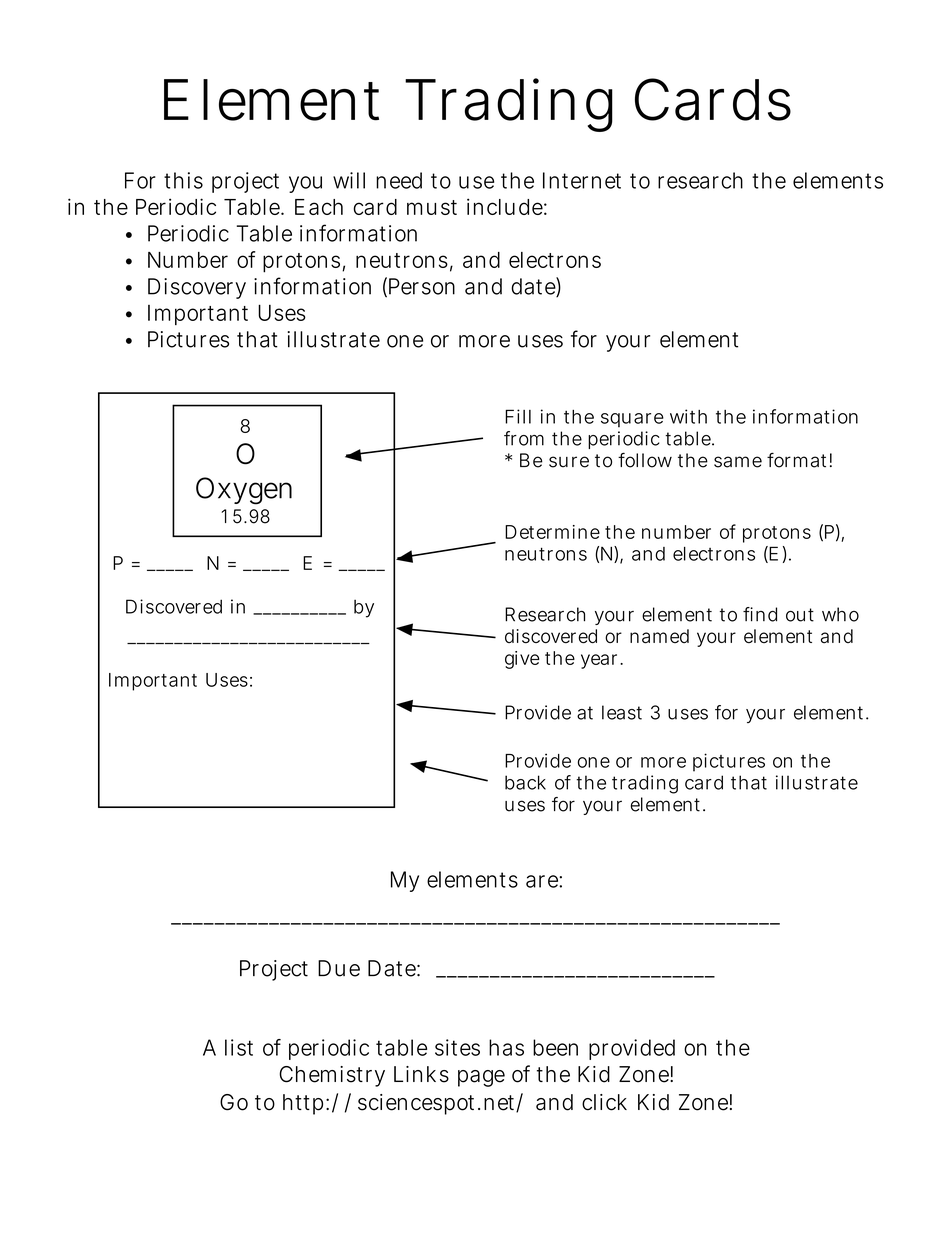 The width and height of the image is (952, 1233). I want to click on page, so click(481, 1078).
